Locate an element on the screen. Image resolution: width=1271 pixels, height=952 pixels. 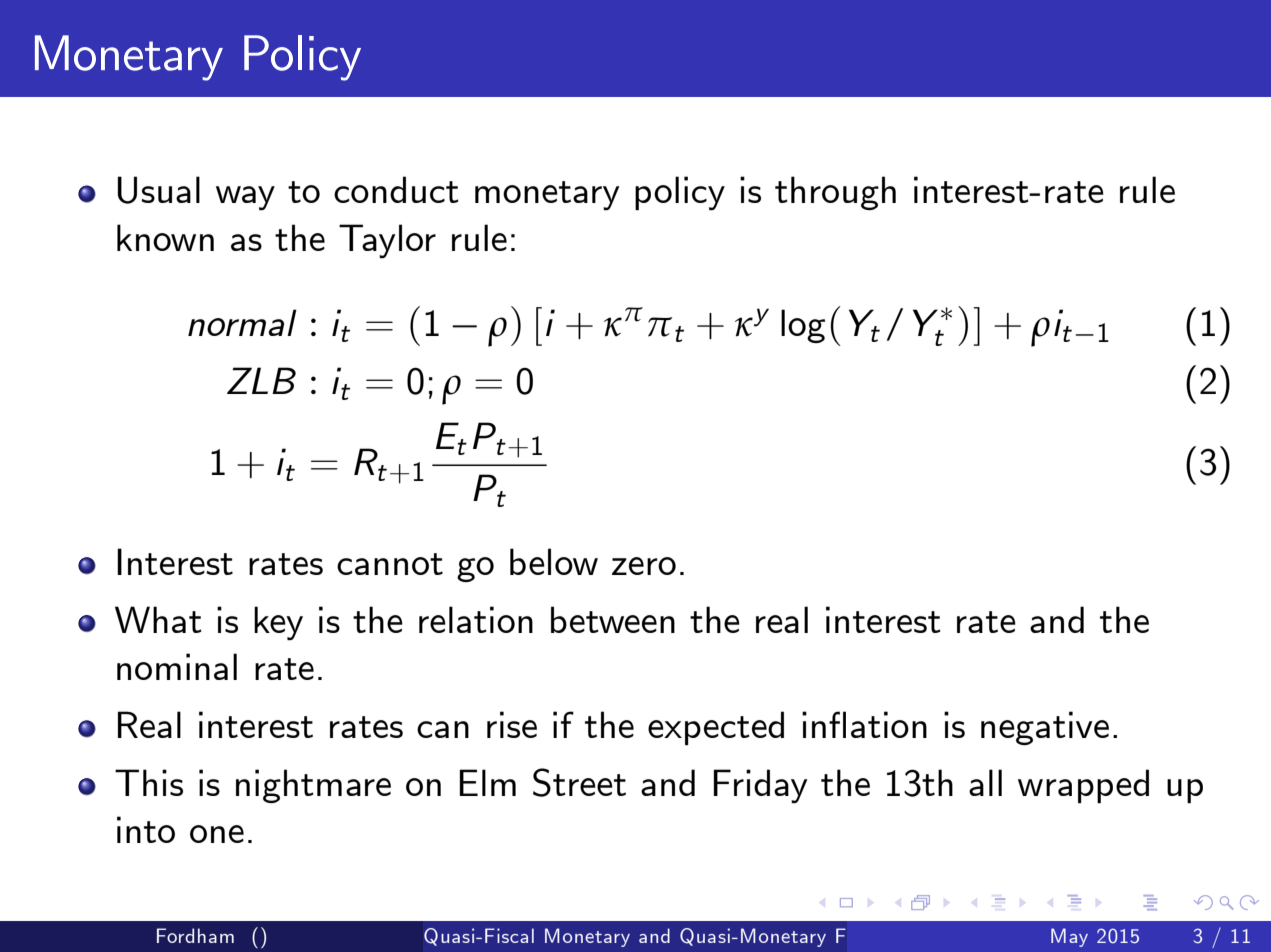
below is located at coordinates (554, 561).
